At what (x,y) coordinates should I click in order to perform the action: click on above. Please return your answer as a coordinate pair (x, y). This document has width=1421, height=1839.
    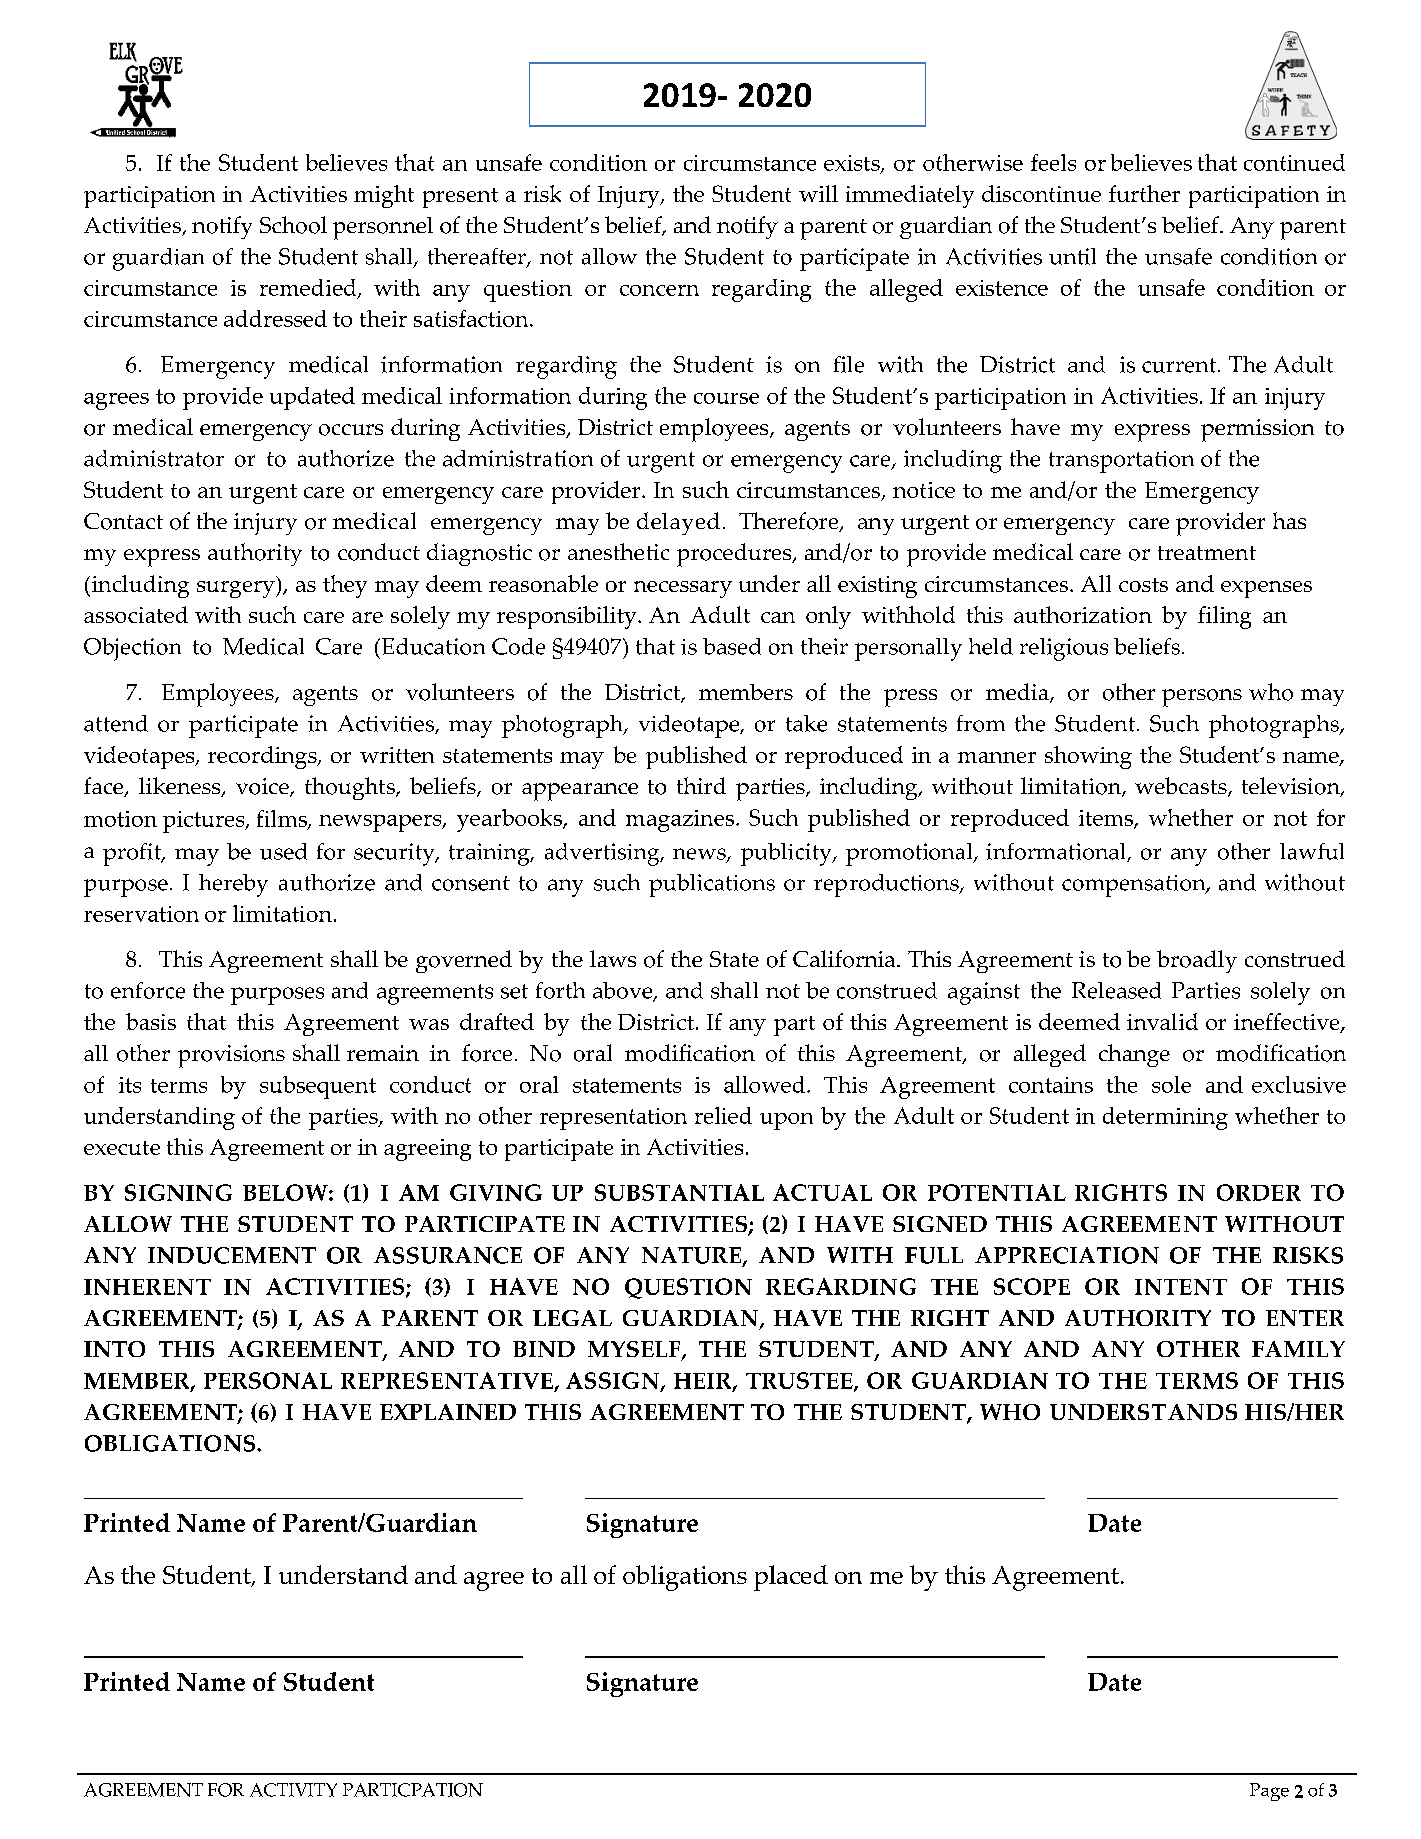
    Looking at the image, I should click on (624, 991).
